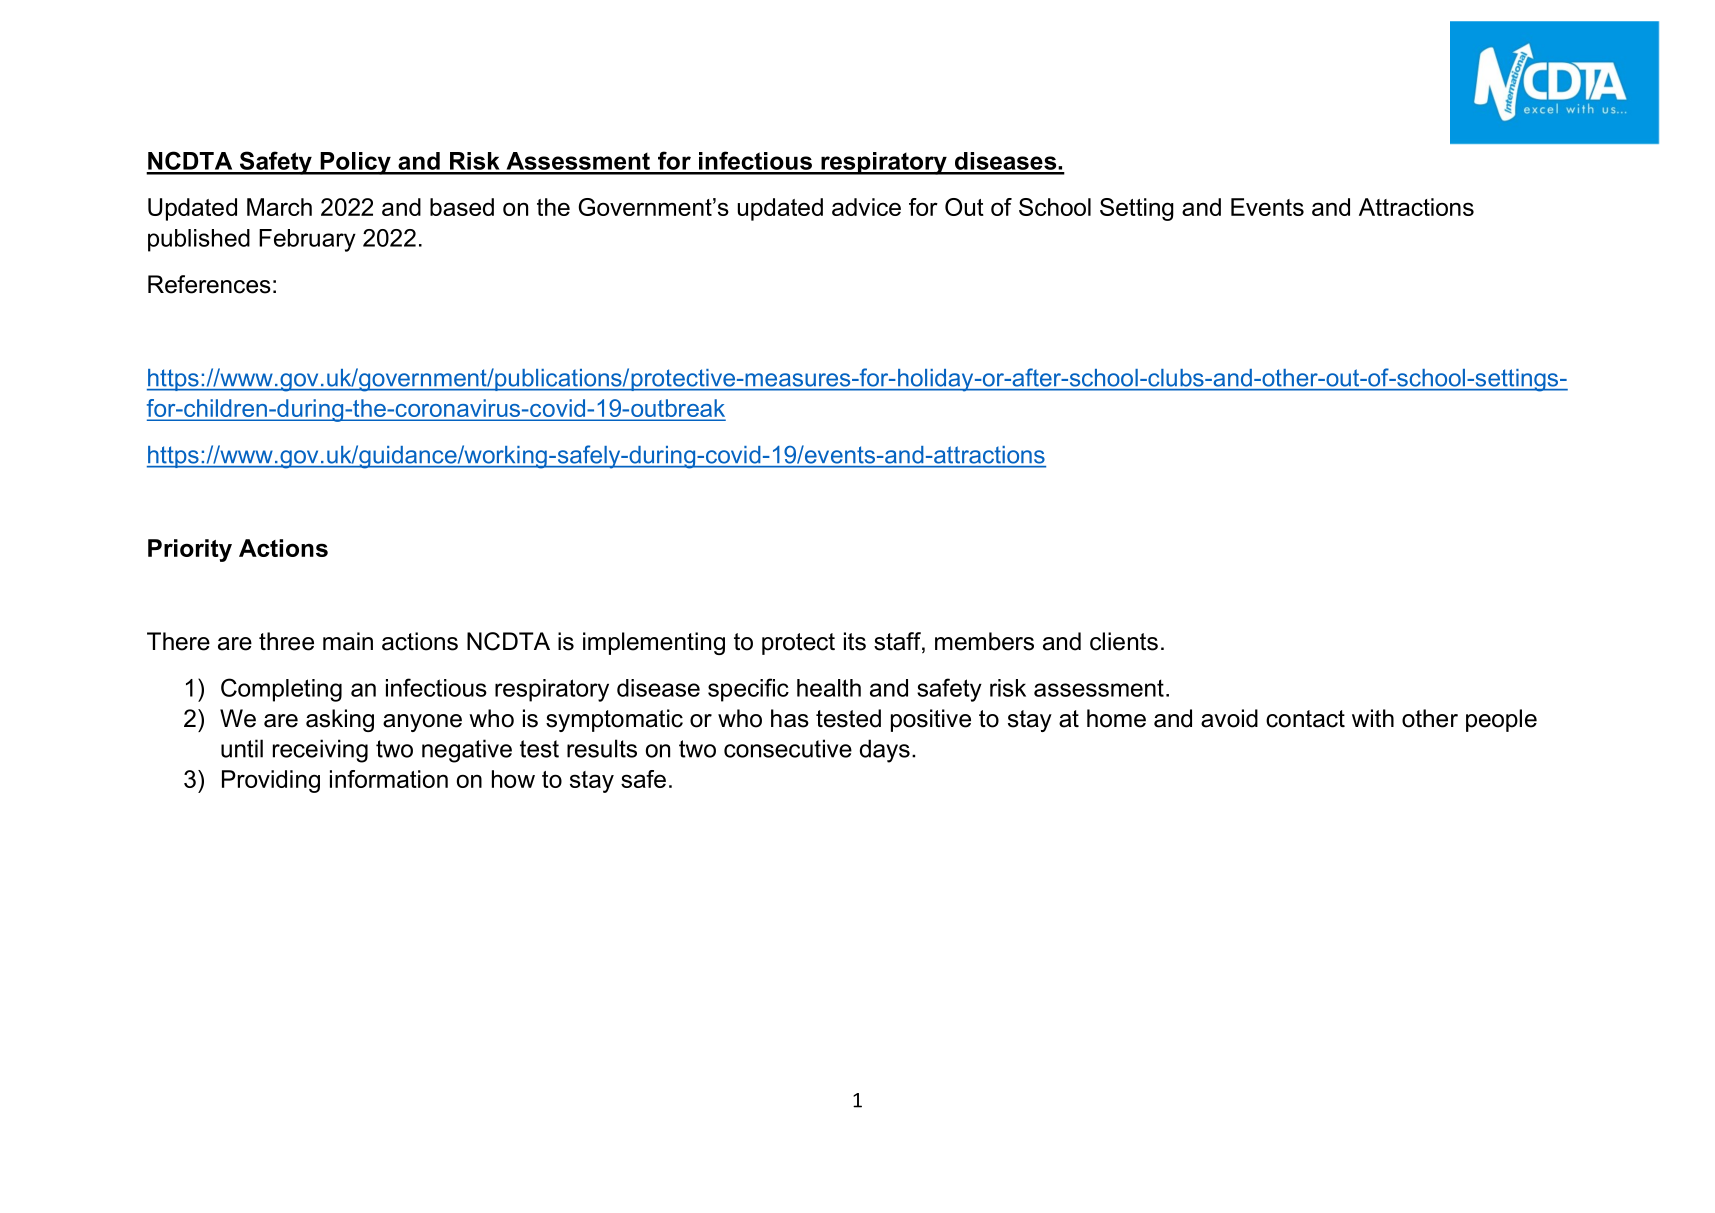  What do you see at coordinates (885, 751) in the image?
I see `days` at bounding box center [885, 751].
